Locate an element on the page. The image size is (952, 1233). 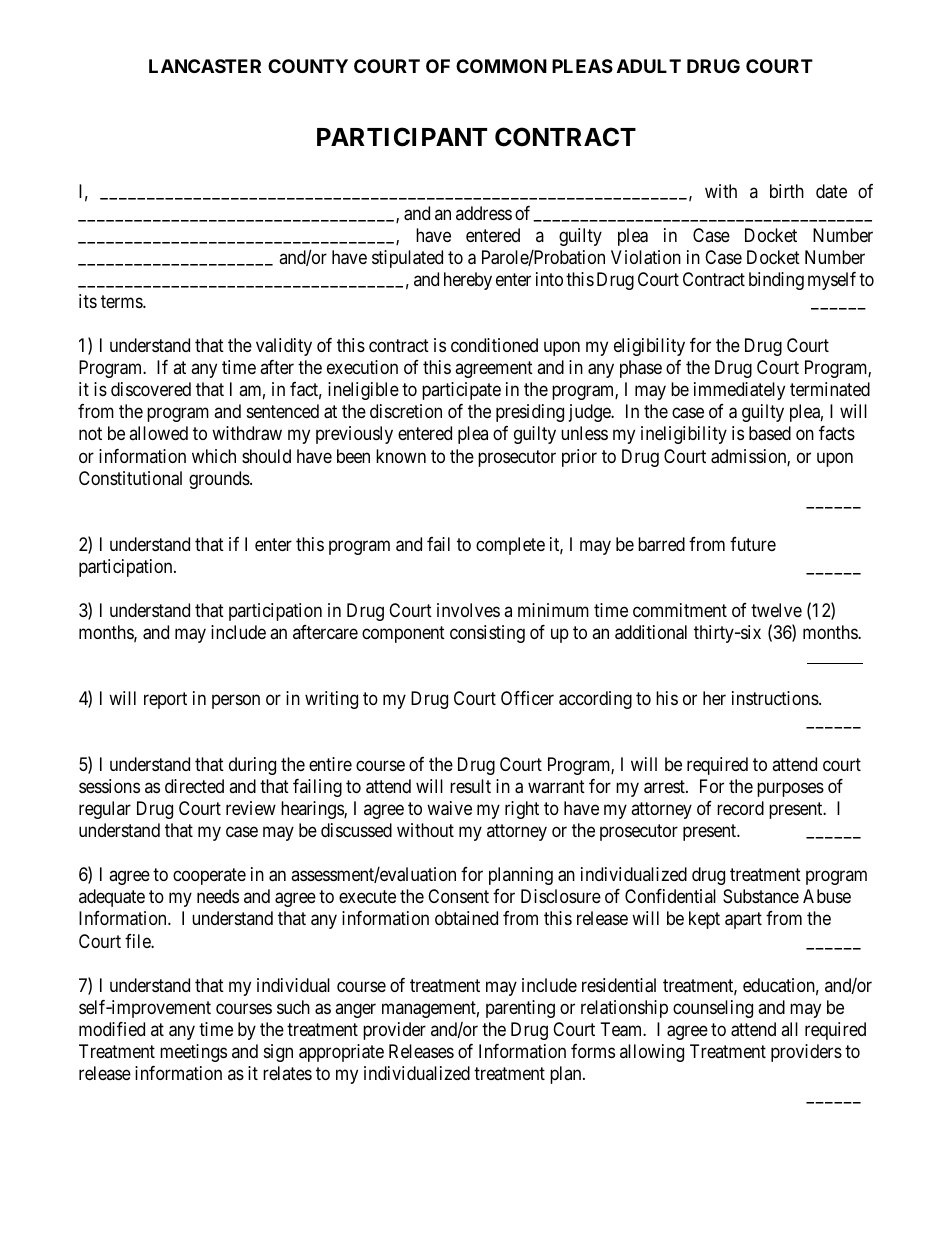
COMMON is located at coordinates (501, 66).
